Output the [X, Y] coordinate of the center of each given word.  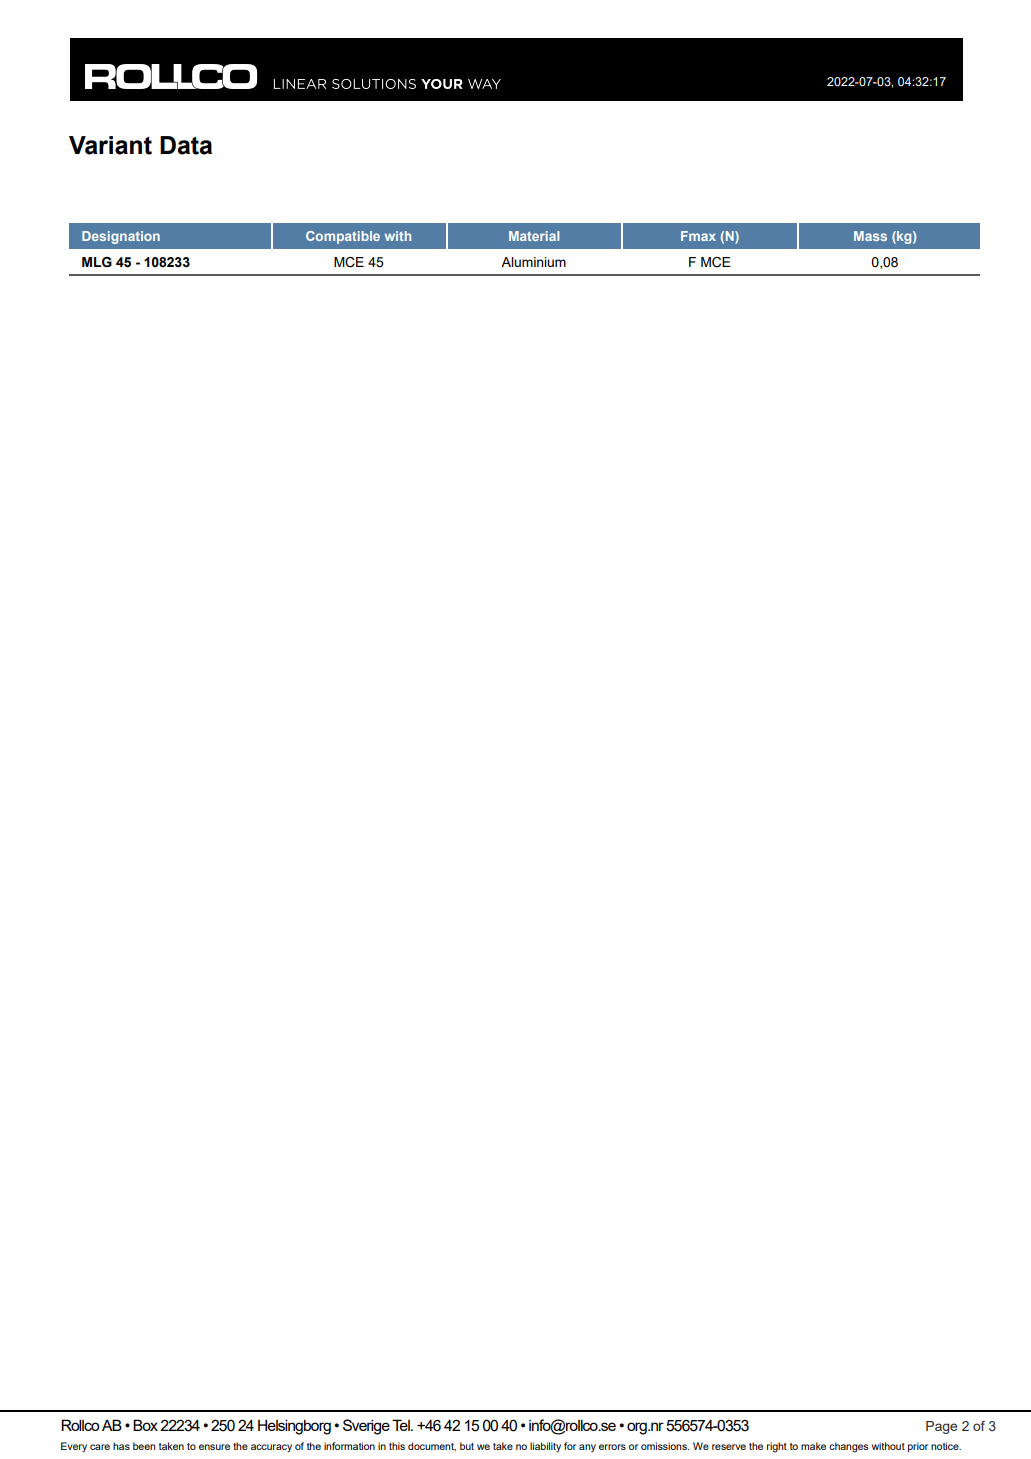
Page [941, 1427]
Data [186, 145]
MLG [97, 262]
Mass [870, 236]
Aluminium [533, 262]
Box [145, 1425]
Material [534, 236]
